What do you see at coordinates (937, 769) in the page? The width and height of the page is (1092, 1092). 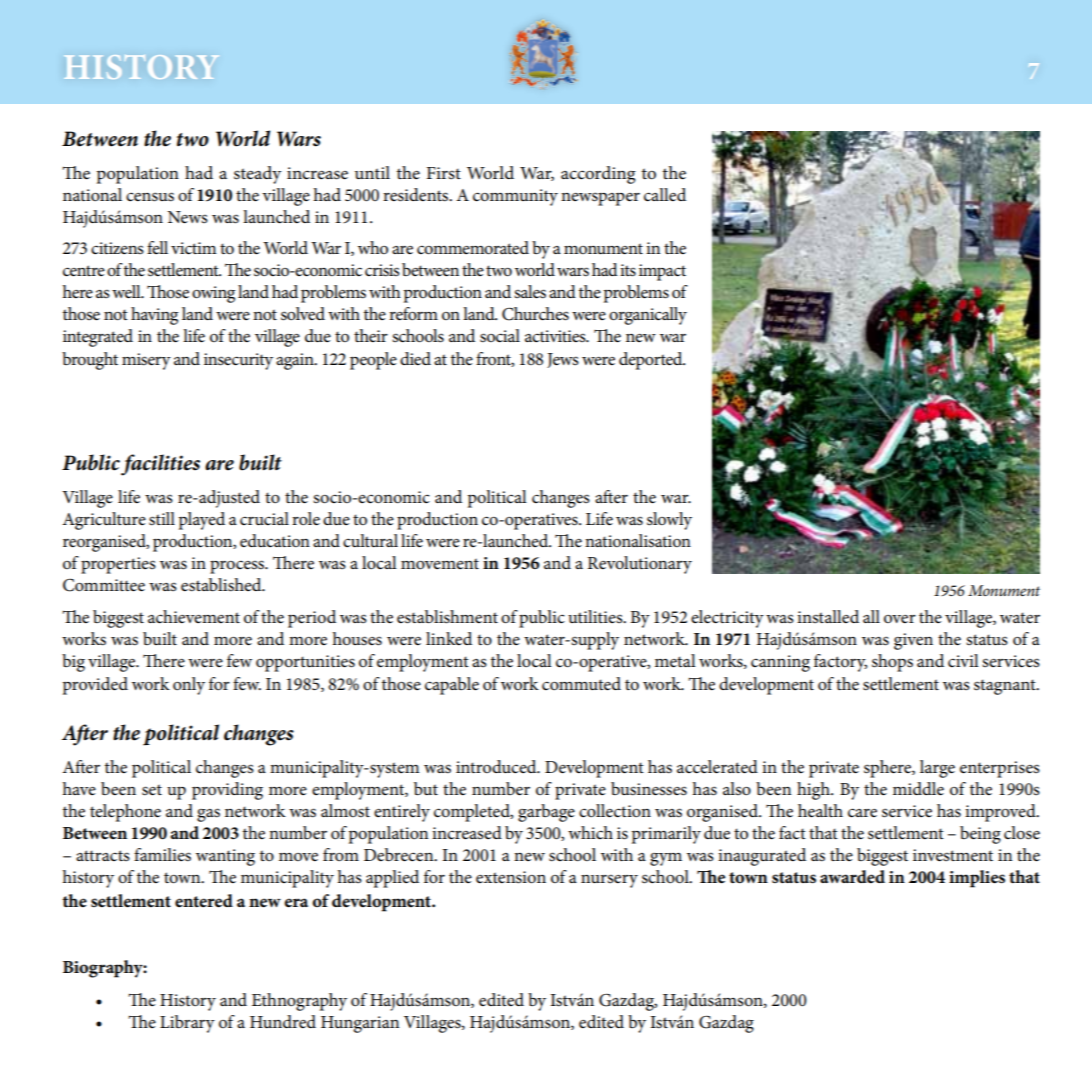 I see `large` at bounding box center [937, 769].
